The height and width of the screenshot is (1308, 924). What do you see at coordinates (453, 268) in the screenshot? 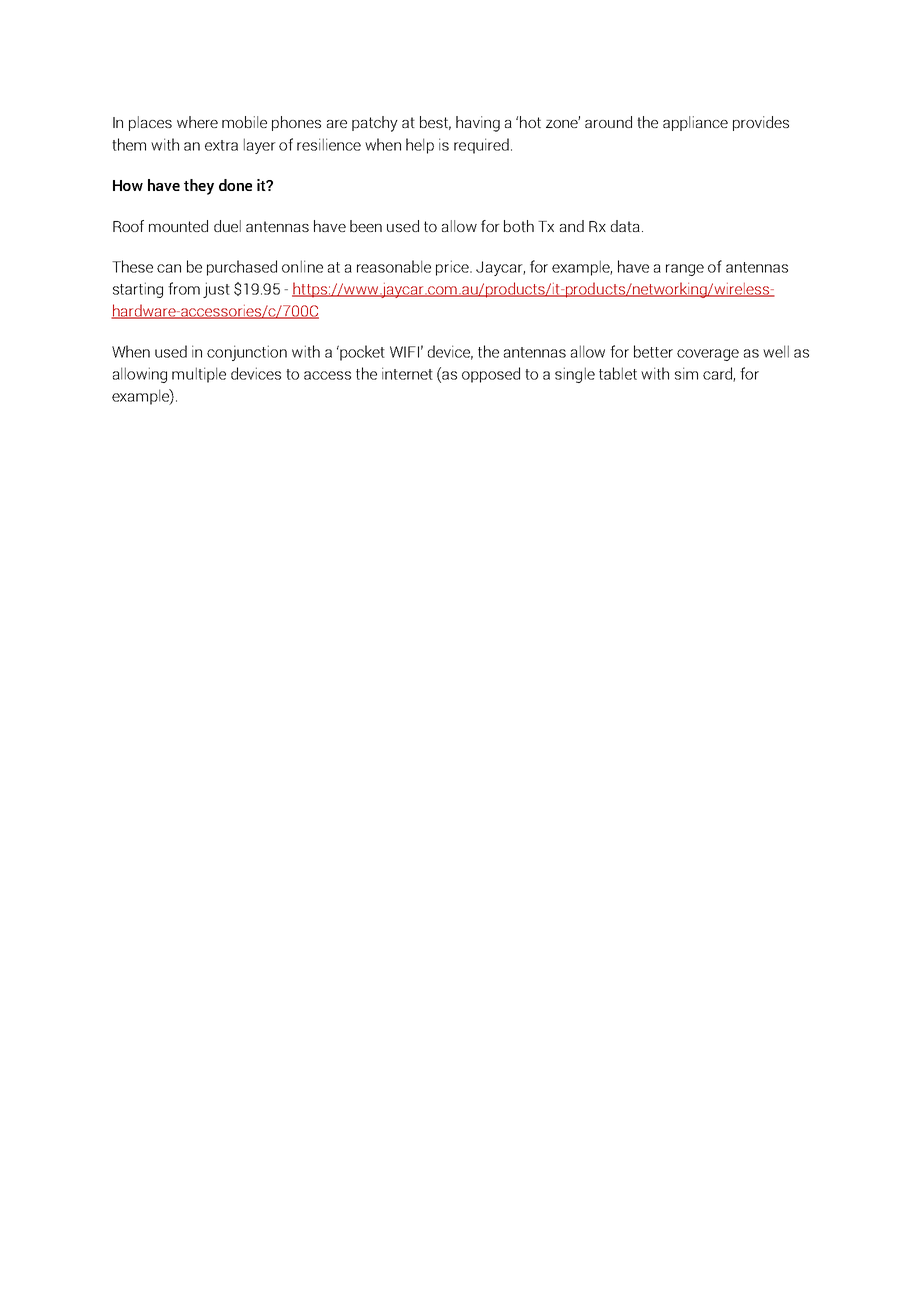
I see `price` at bounding box center [453, 268].
